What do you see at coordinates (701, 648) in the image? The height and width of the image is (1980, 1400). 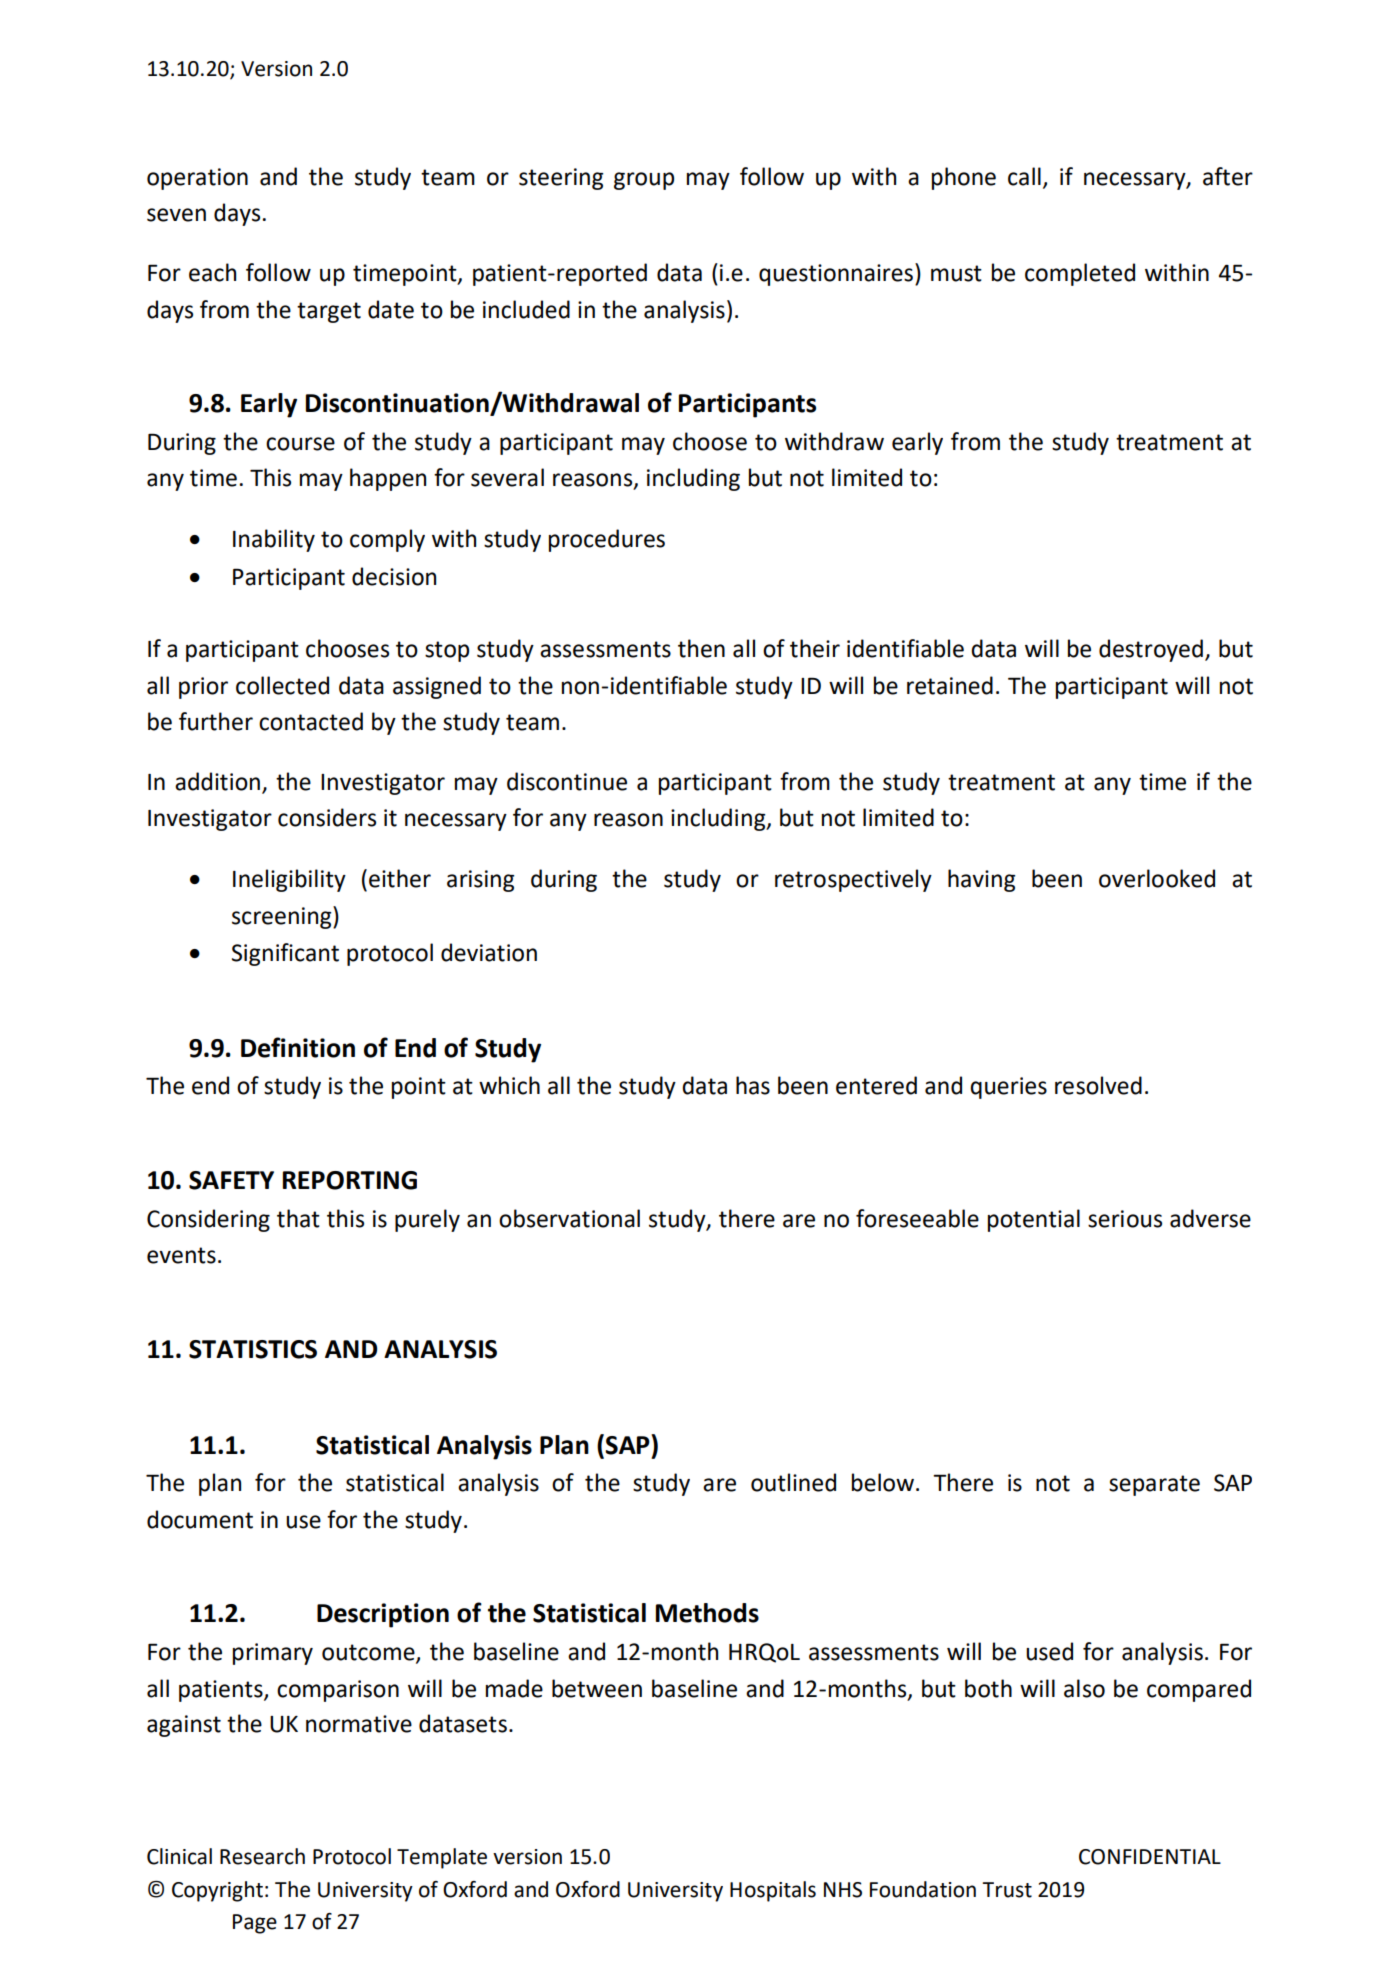 I see `then` at bounding box center [701, 648].
